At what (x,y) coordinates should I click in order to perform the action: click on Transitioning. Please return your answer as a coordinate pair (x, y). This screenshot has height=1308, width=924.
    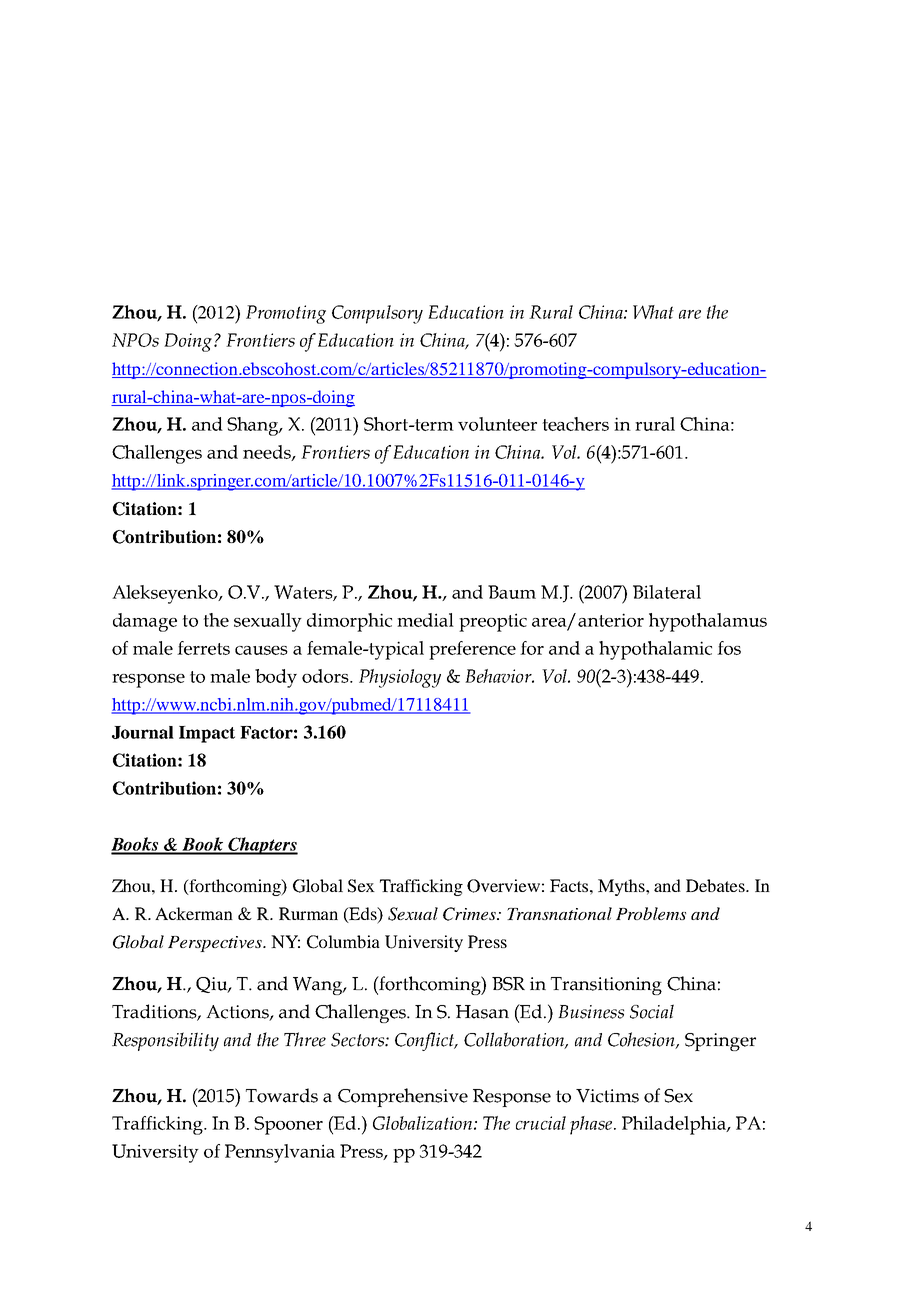
    Looking at the image, I should click on (606, 986).
